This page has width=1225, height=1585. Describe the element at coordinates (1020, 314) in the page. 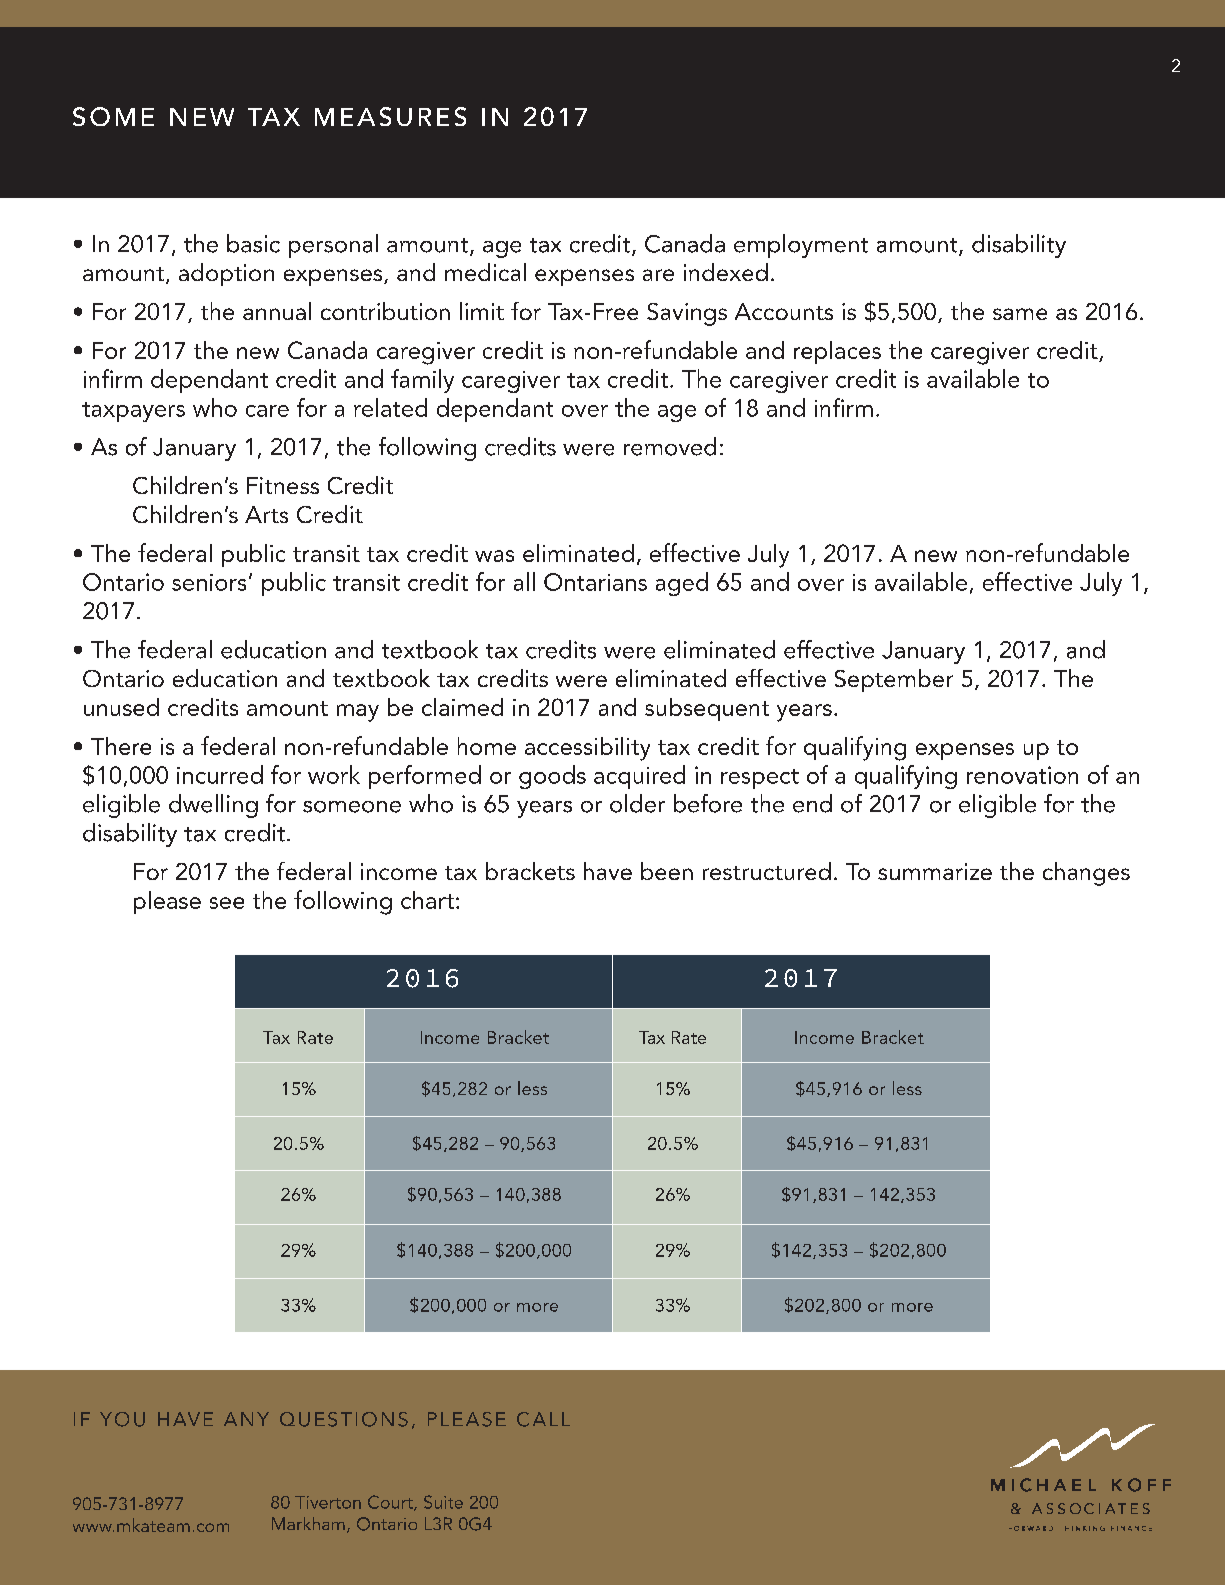

I see `same` at that location.
